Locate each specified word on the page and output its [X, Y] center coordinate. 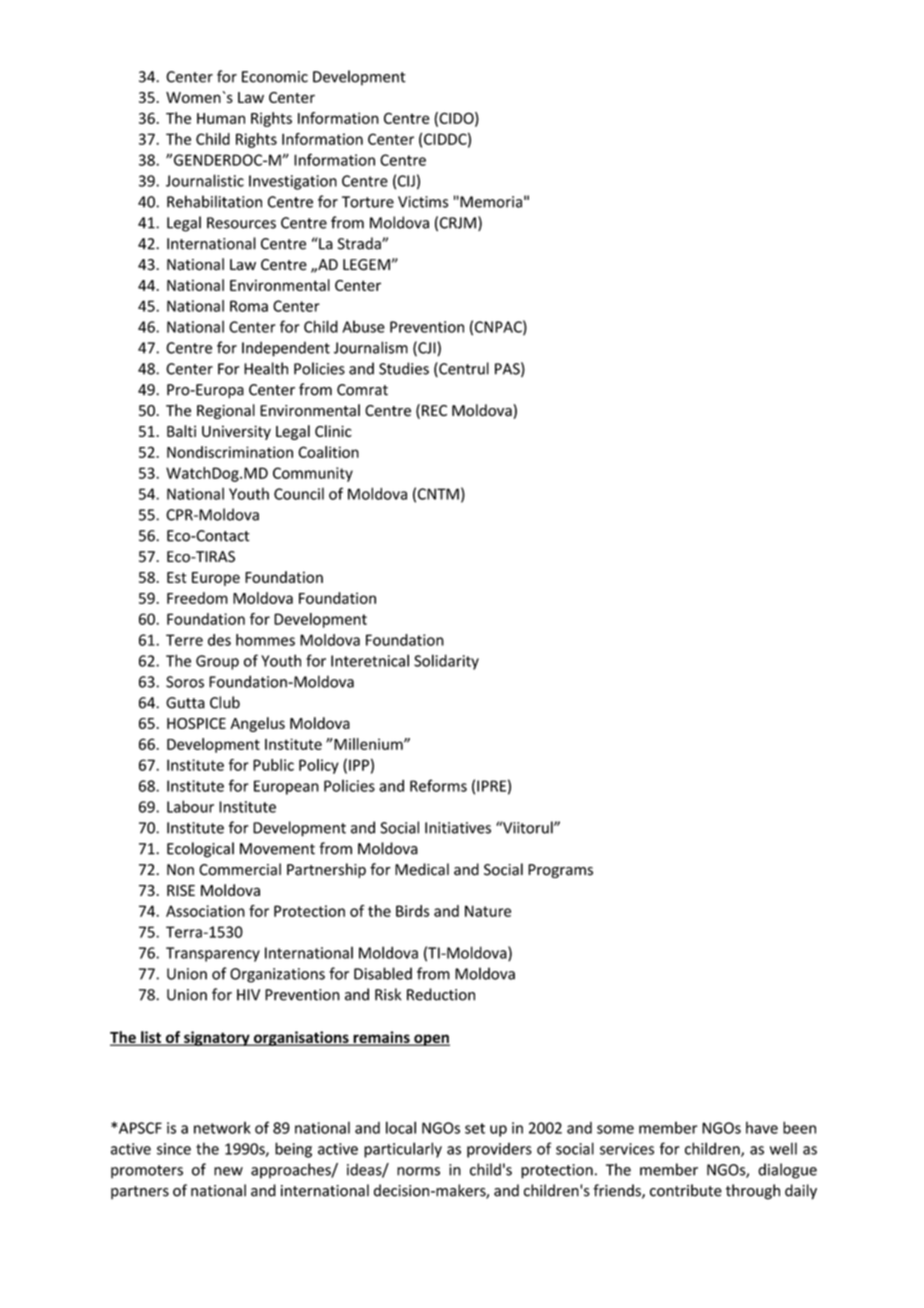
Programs [560, 871]
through [753, 1192]
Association [205, 911]
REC [434, 410]
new [228, 1171]
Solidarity [446, 662]
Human [221, 118]
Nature [488, 911]
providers [499, 1150]
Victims [423, 202]
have [762, 1128]
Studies [404, 368]
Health [266, 368]
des [219, 640]
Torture [368, 202]
